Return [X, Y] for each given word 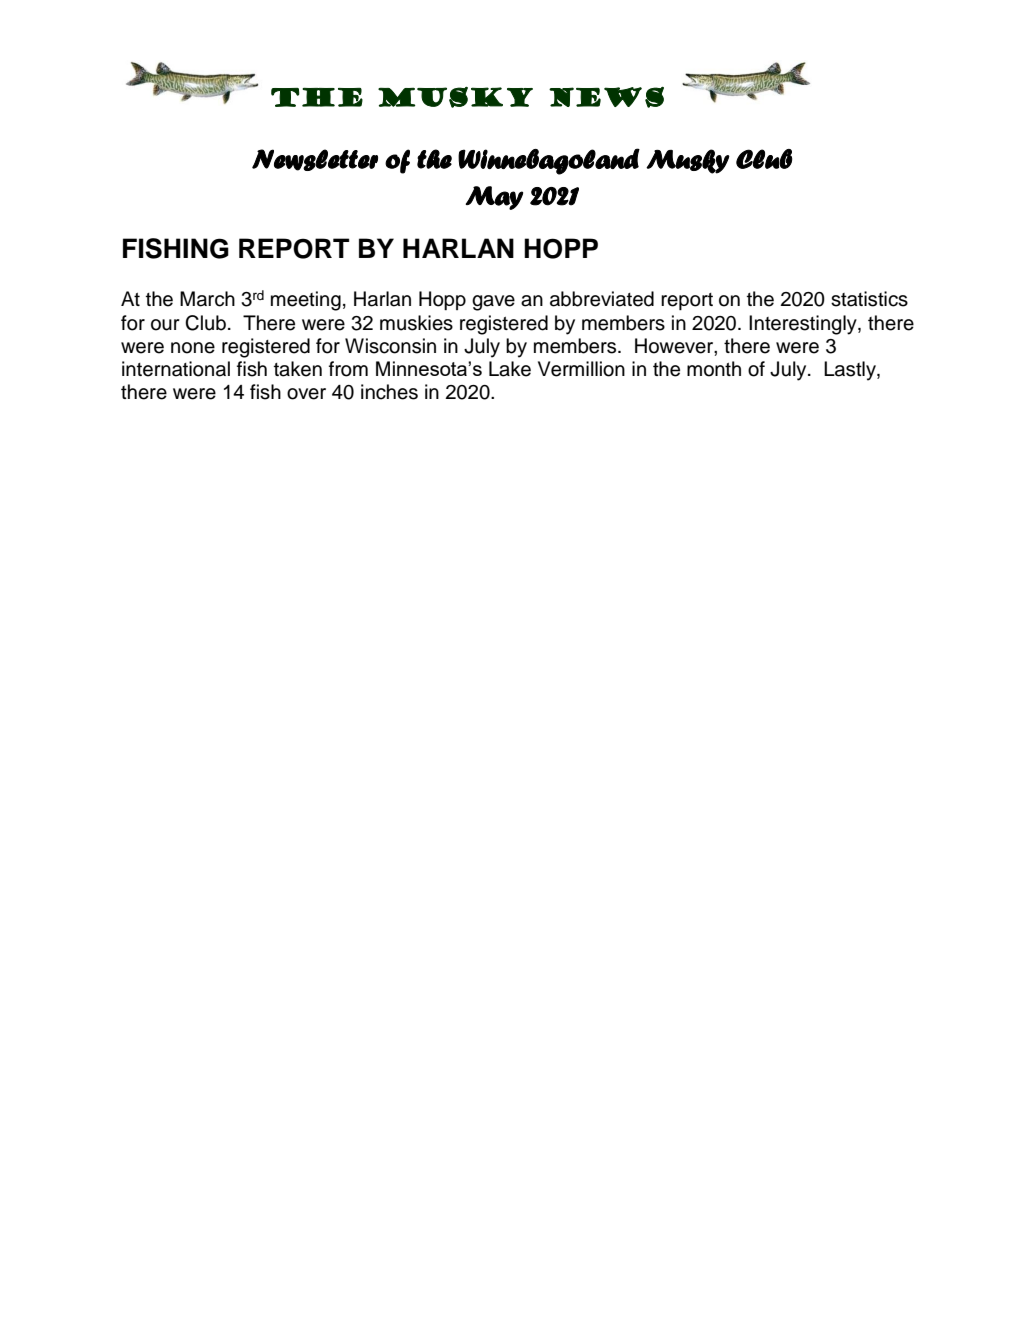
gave [493, 303]
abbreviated [602, 299]
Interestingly [804, 325]
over [306, 394]
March [207, 299]
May [494, 198]
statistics [869, 299]
